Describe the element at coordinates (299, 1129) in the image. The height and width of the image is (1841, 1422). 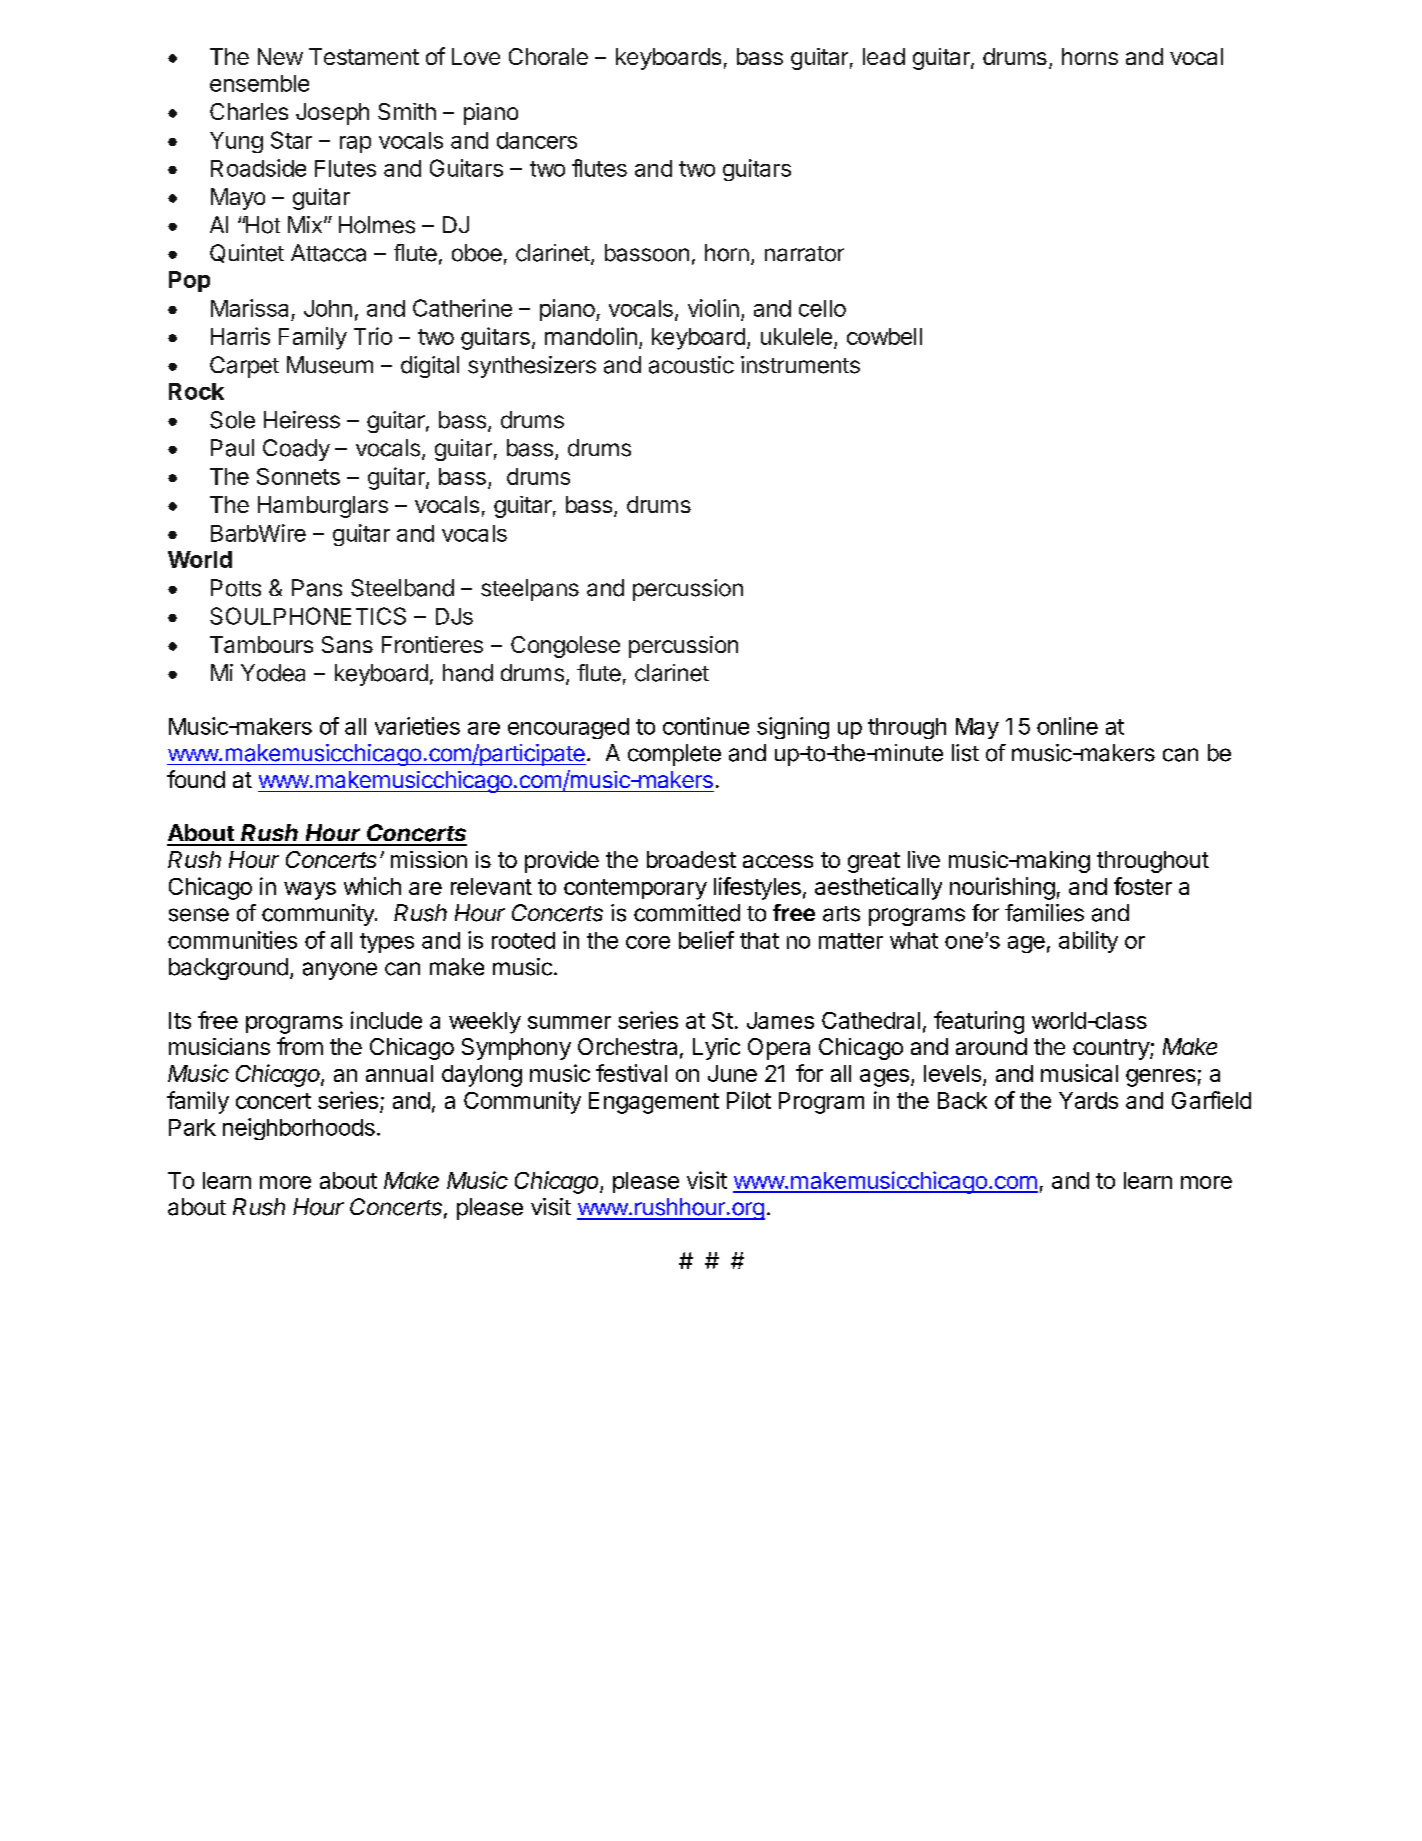
I see `neighborhoods` at that location.
